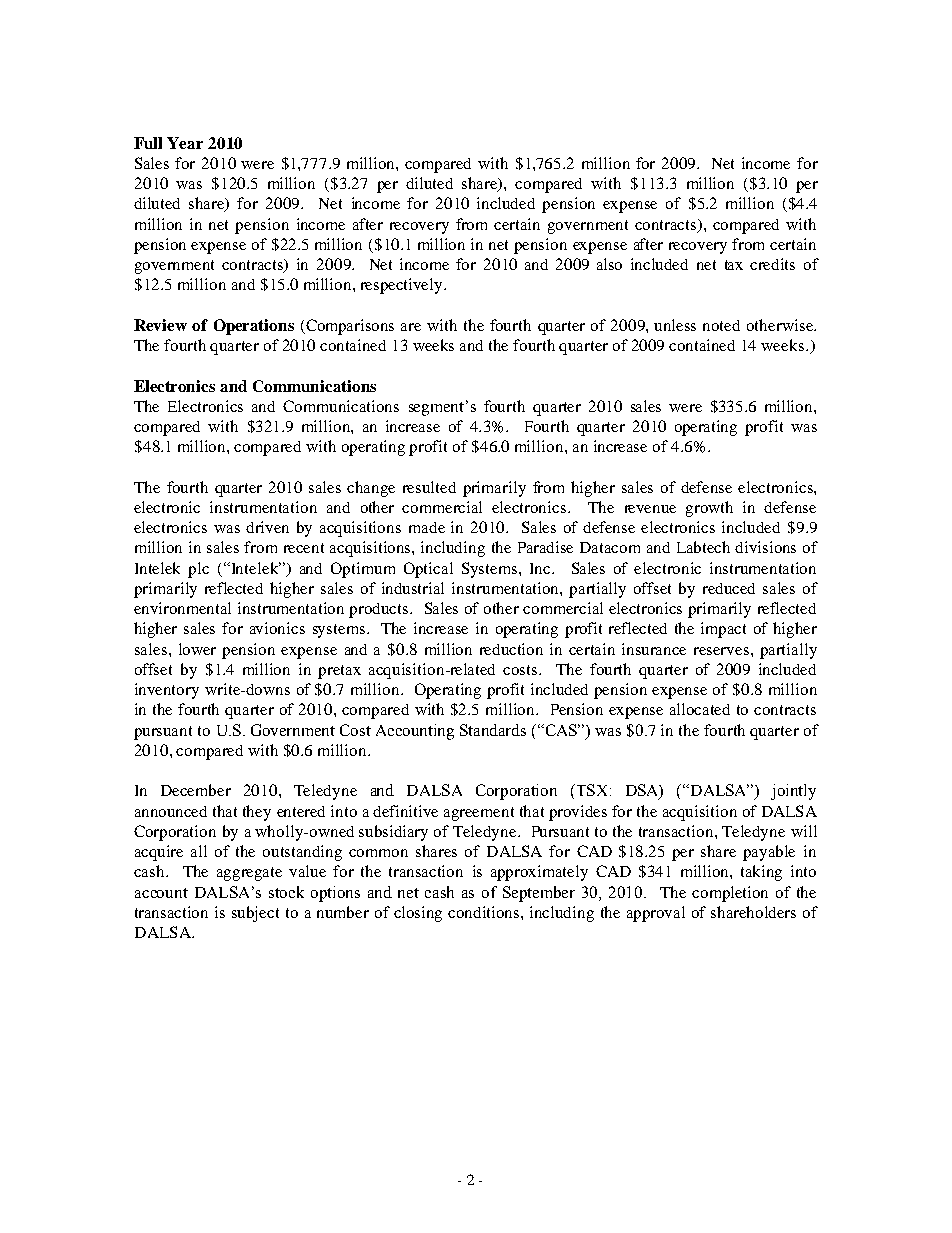 Image resolution: width=952 pixels, height=1233 pixels. What do you see at coordinates (485, 912) in the screenshot?
I see `conditions` at bounding box center [485, 912].
